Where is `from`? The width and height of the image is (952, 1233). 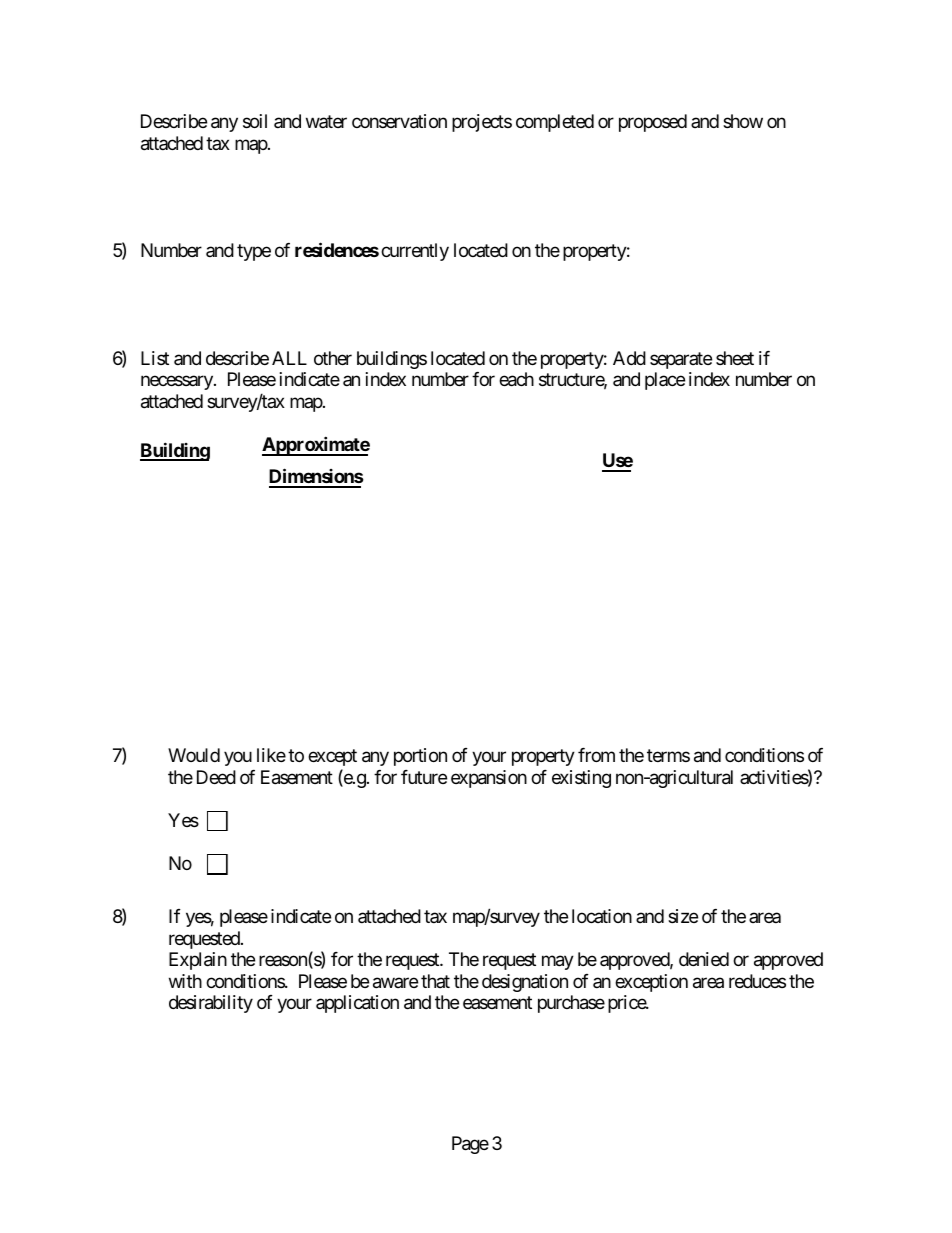 from is located at coordinates (596, 755).
